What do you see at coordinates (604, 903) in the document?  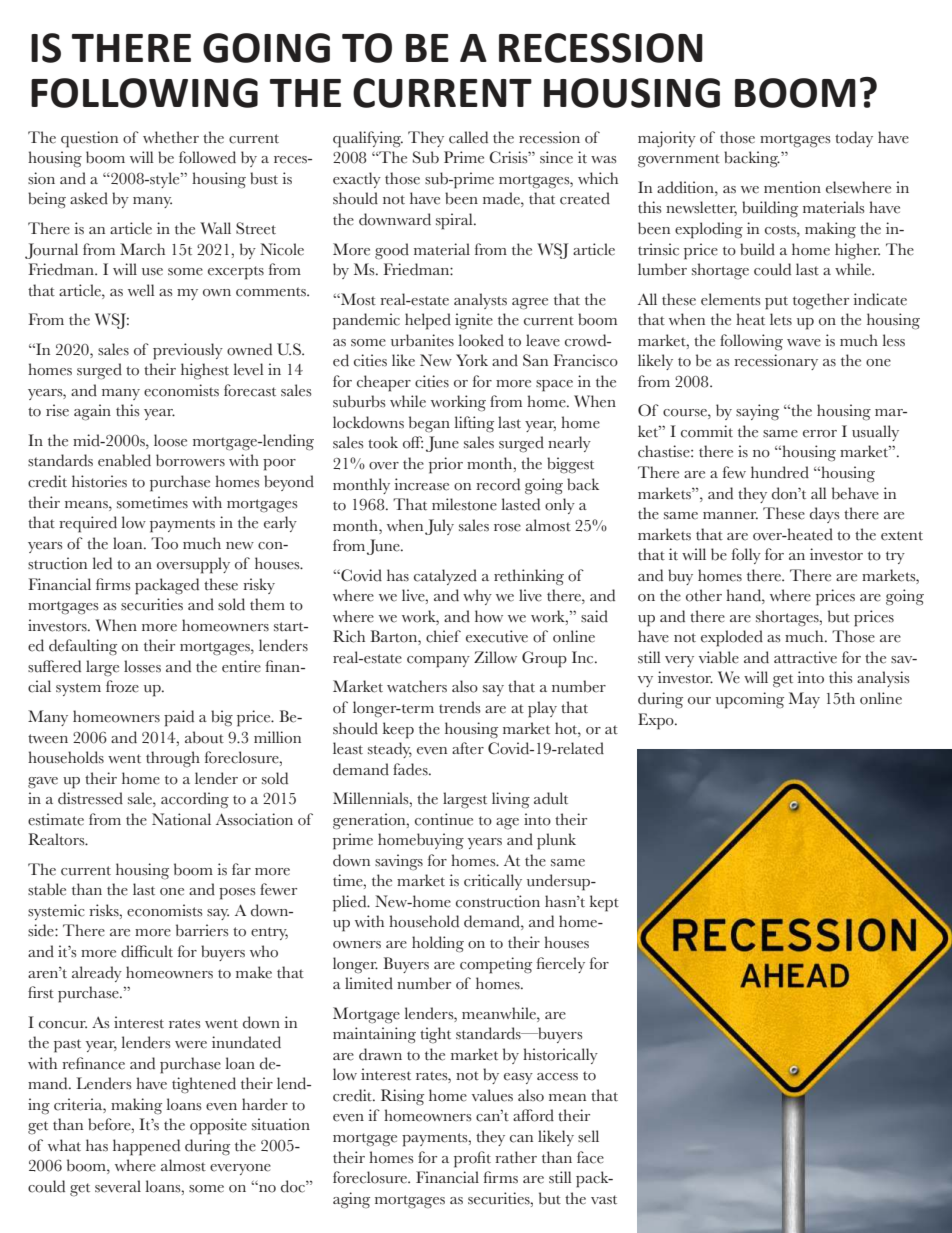 I see `kept` at bounding box center [604, 903].
